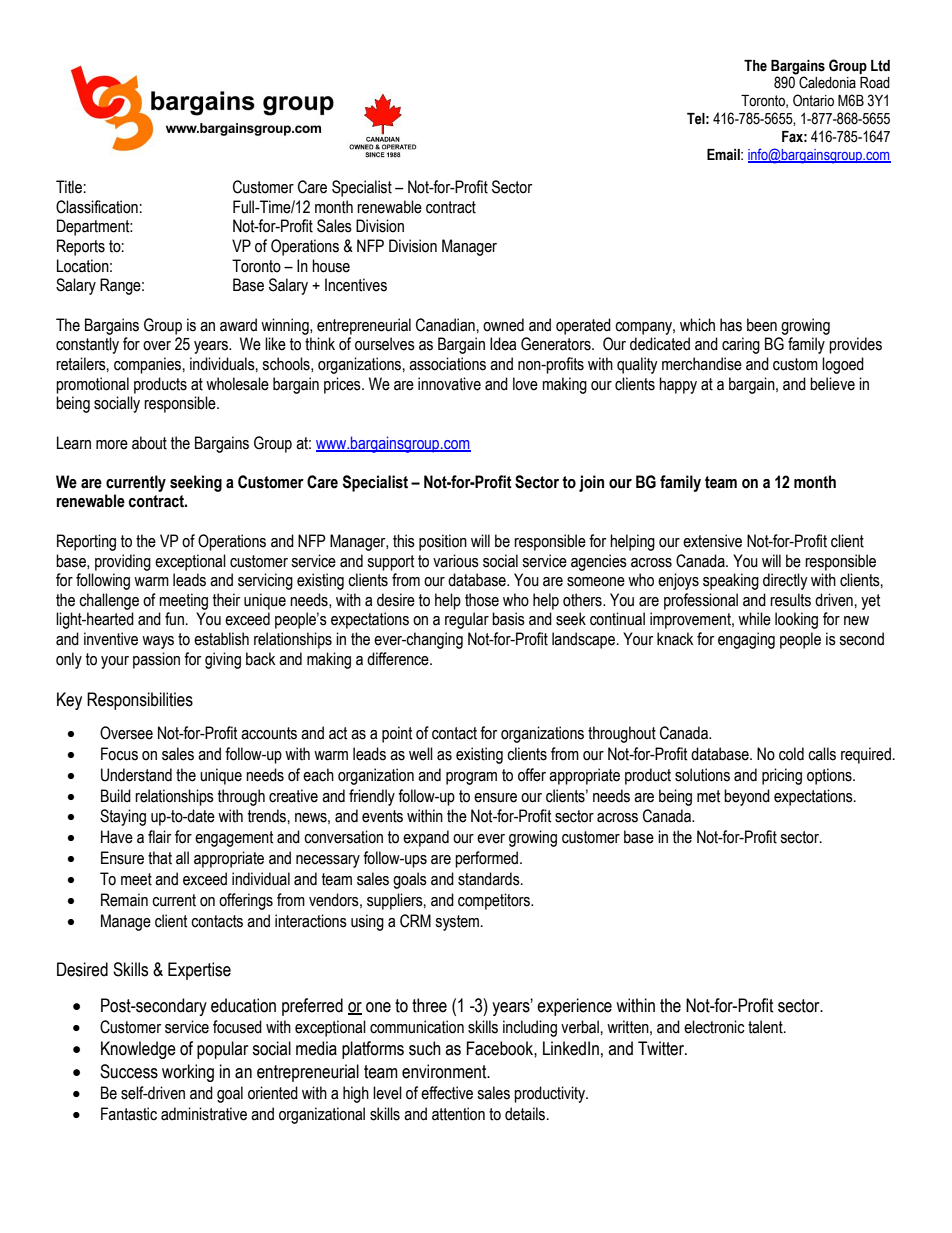 The width and height of the image is (952, 1233). What do you see at coordinates (785, 581) in the image?
I see `directly` at bounding box center [785, 581].
